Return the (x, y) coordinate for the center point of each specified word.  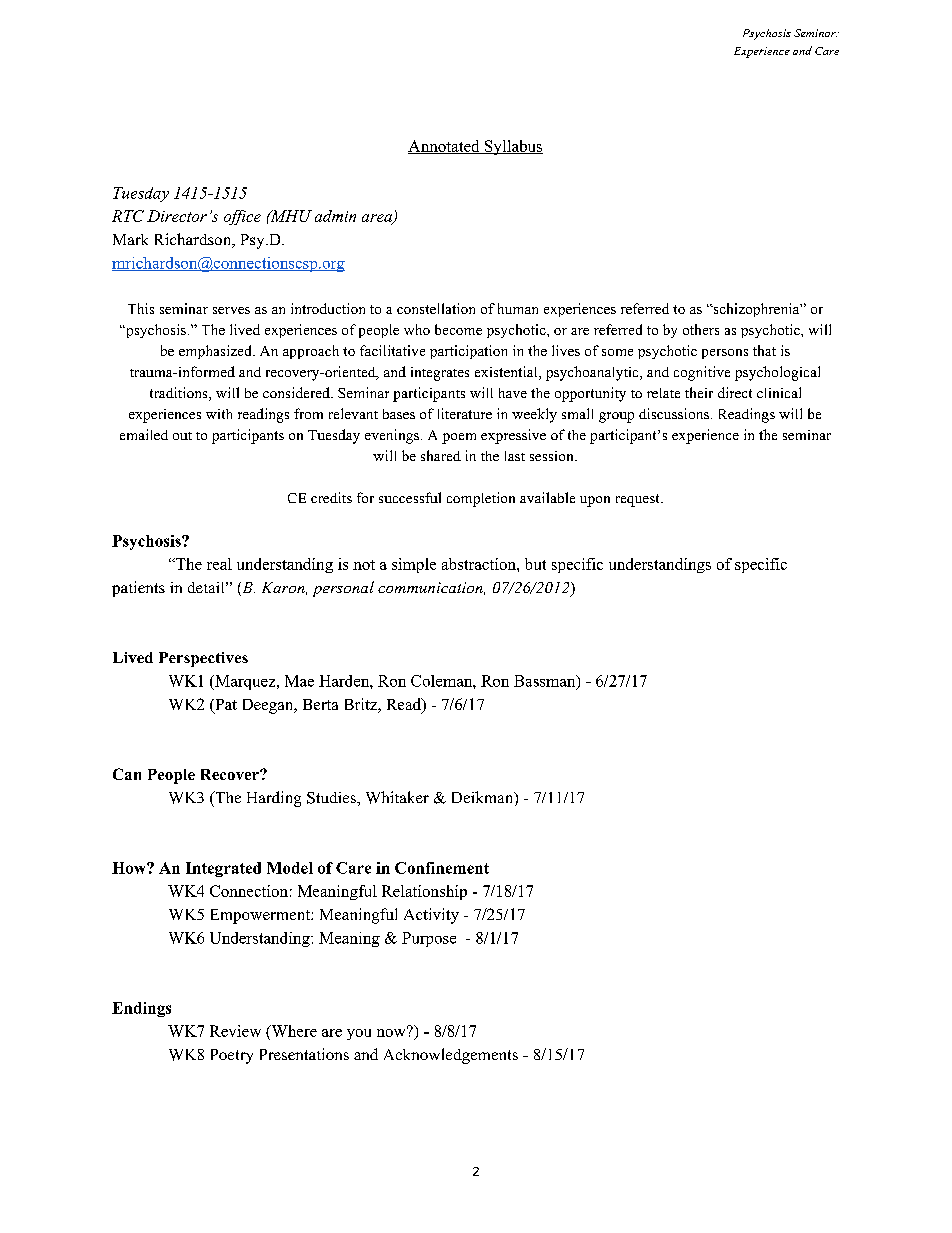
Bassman (546, 682)
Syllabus (512, 147)
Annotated (445, 147)
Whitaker (397, 797)
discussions (674, 413)
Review (235, 1031)
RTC (128, 216)
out (182, 436)
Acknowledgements (451, 1056)
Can (127, 774)
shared (441, 455)
